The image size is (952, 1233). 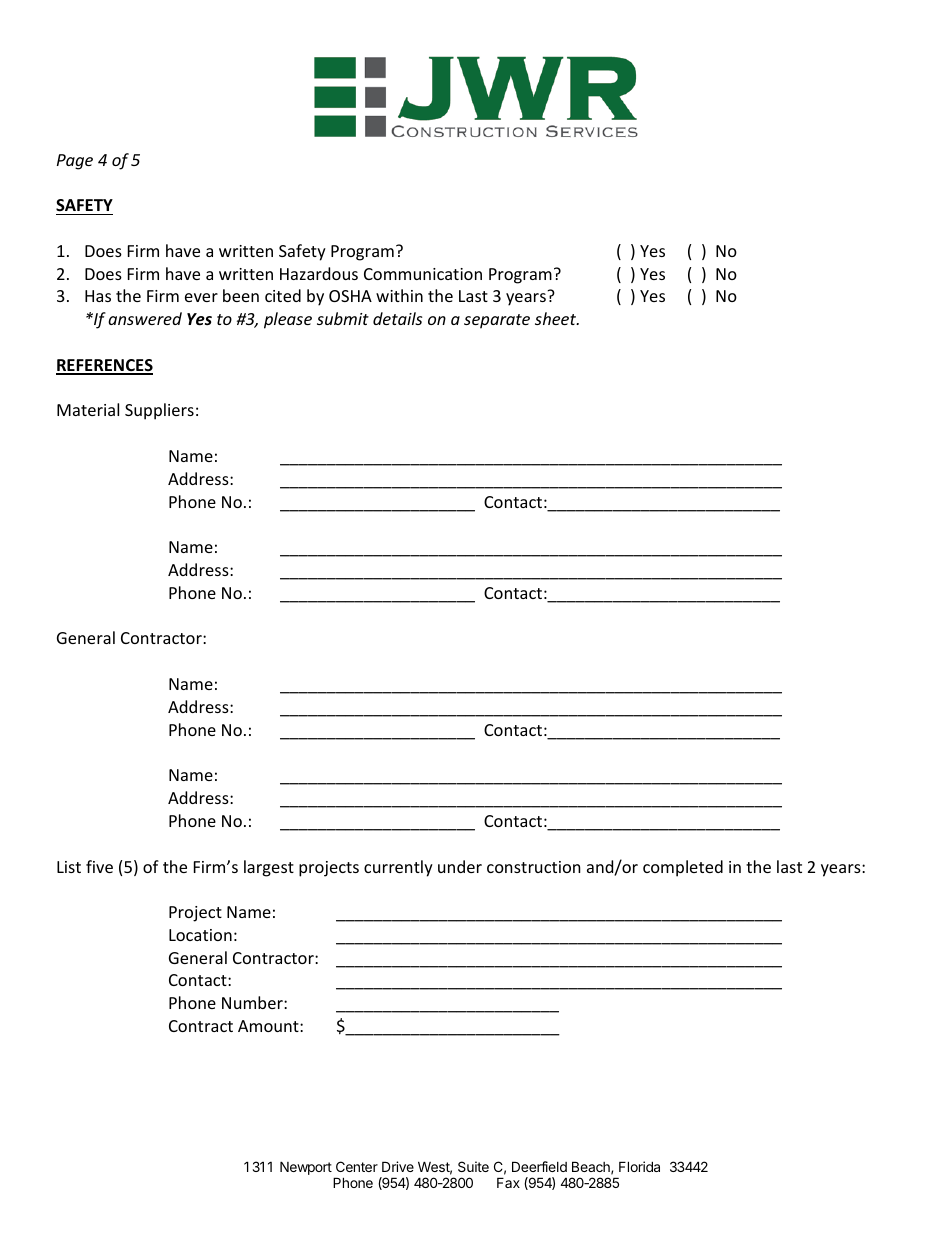 I want to click on Center, so click(x=357, y=1166).
